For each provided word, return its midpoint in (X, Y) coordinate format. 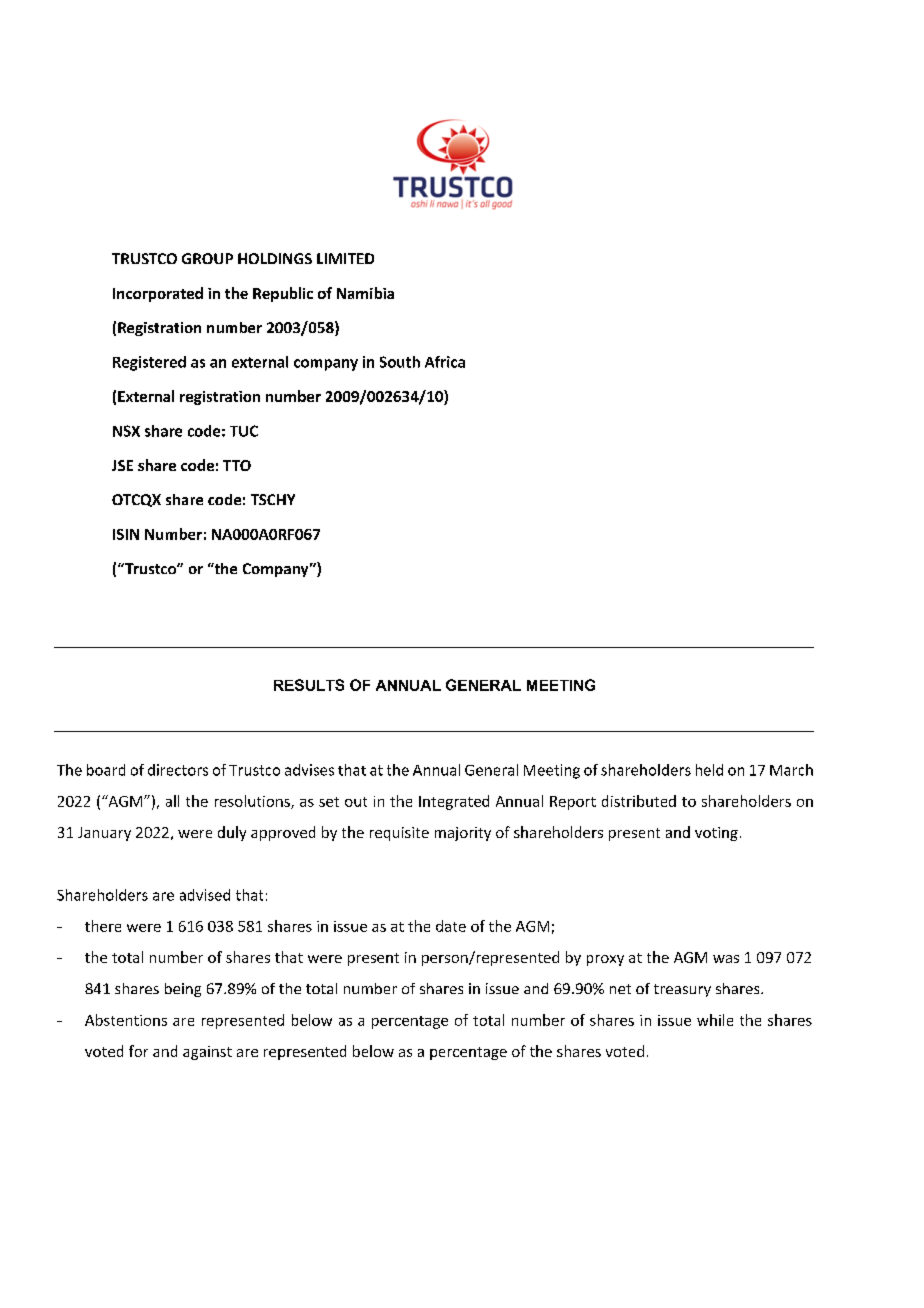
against (207, 1053)
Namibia (365, 293)
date (451, 926)
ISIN (126, 534)
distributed (639, 801)
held (709, 770)
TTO (237, 465)
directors (178, 770)
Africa (445, 362)
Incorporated (158, 294)
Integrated (454, 802)
